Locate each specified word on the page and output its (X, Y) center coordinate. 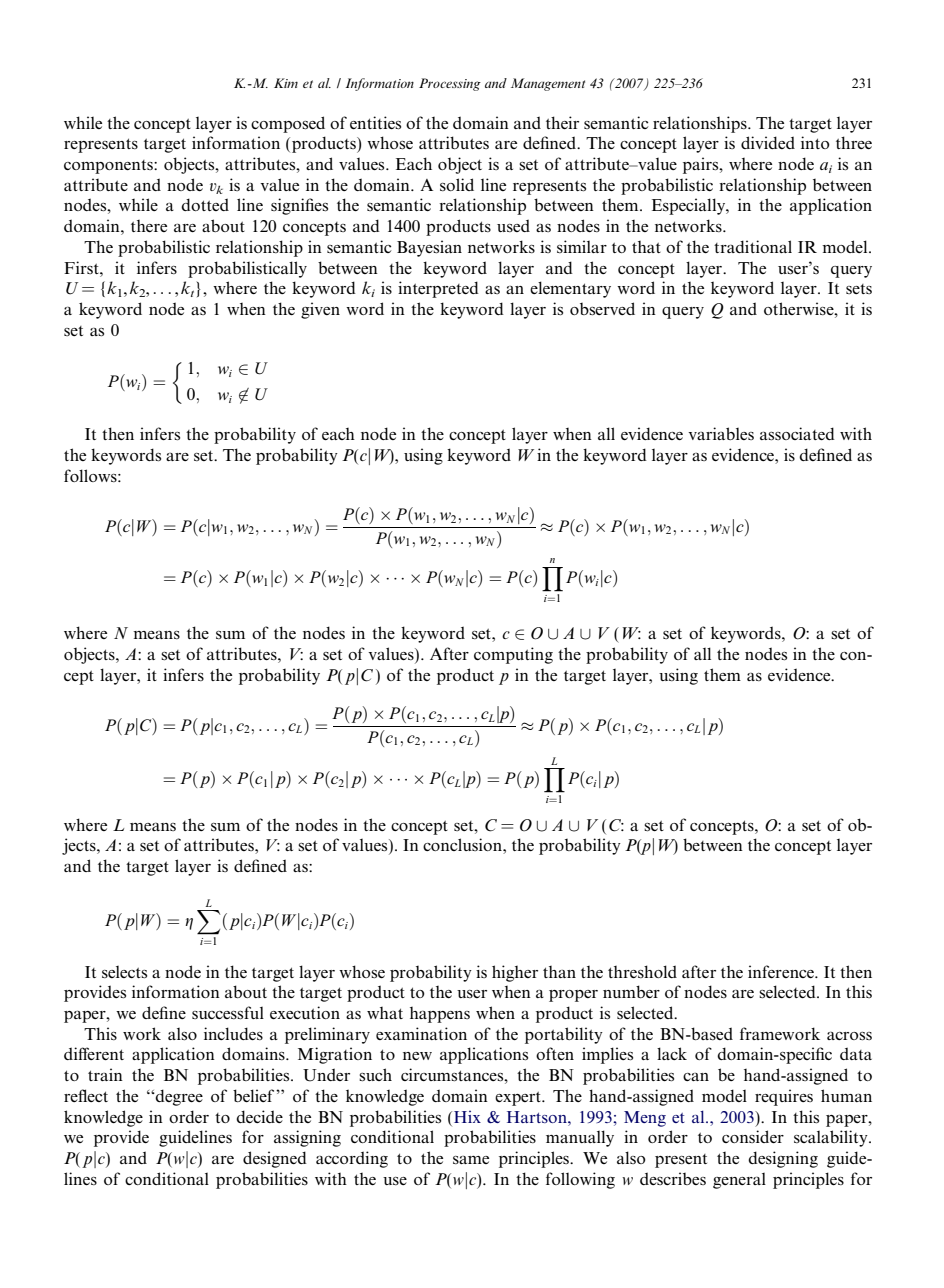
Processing (450, 84)
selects (124, 972)
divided (768, 142)
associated (797, 434)
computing (513, 655)
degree (178, 1097)
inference (782, 971)
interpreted (438, 289)
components (109, 167)
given (320, 310)
